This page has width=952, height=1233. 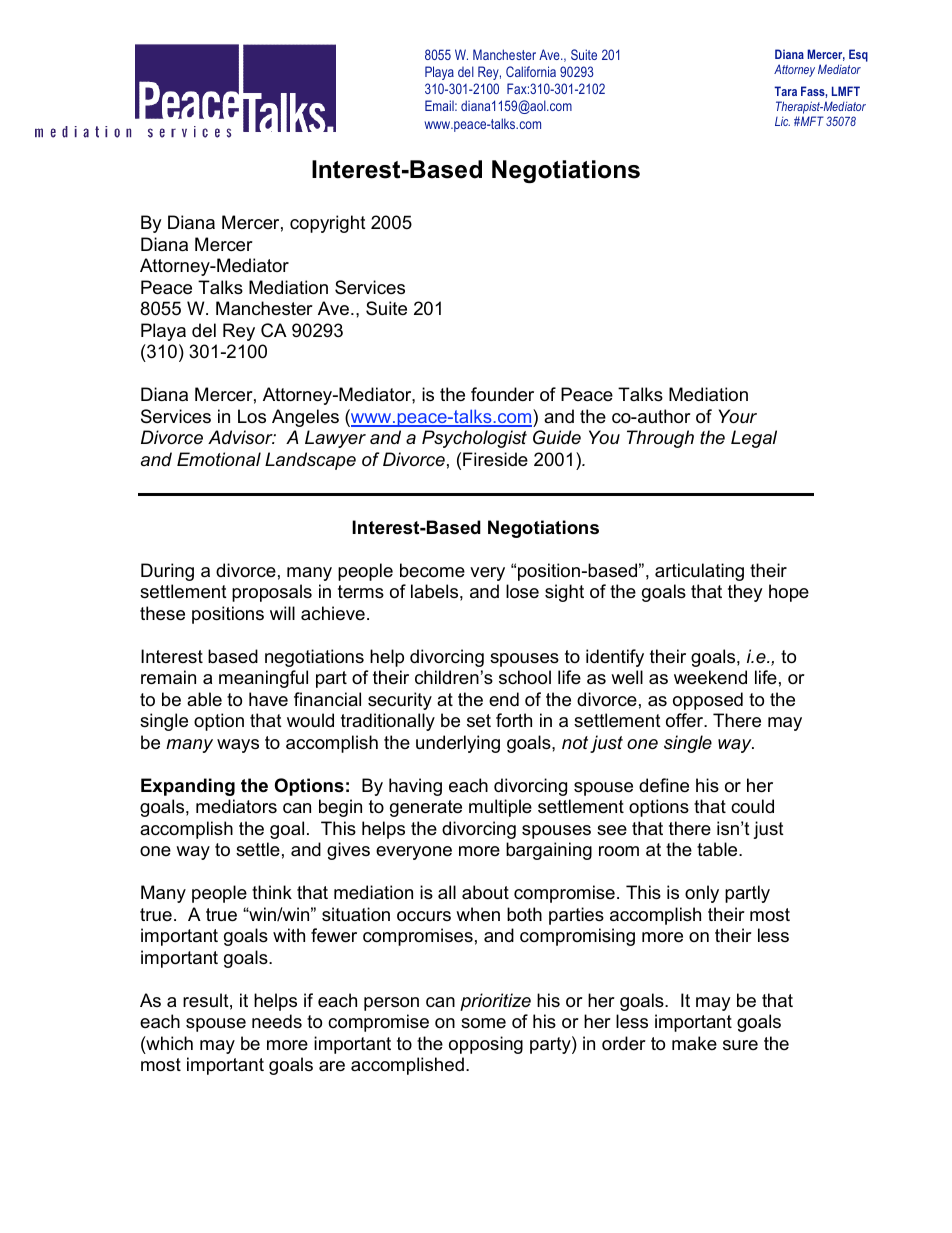 What do you see at coordinates (752, 806) in the page?
I see `could` at bounding box center [752, 806].
